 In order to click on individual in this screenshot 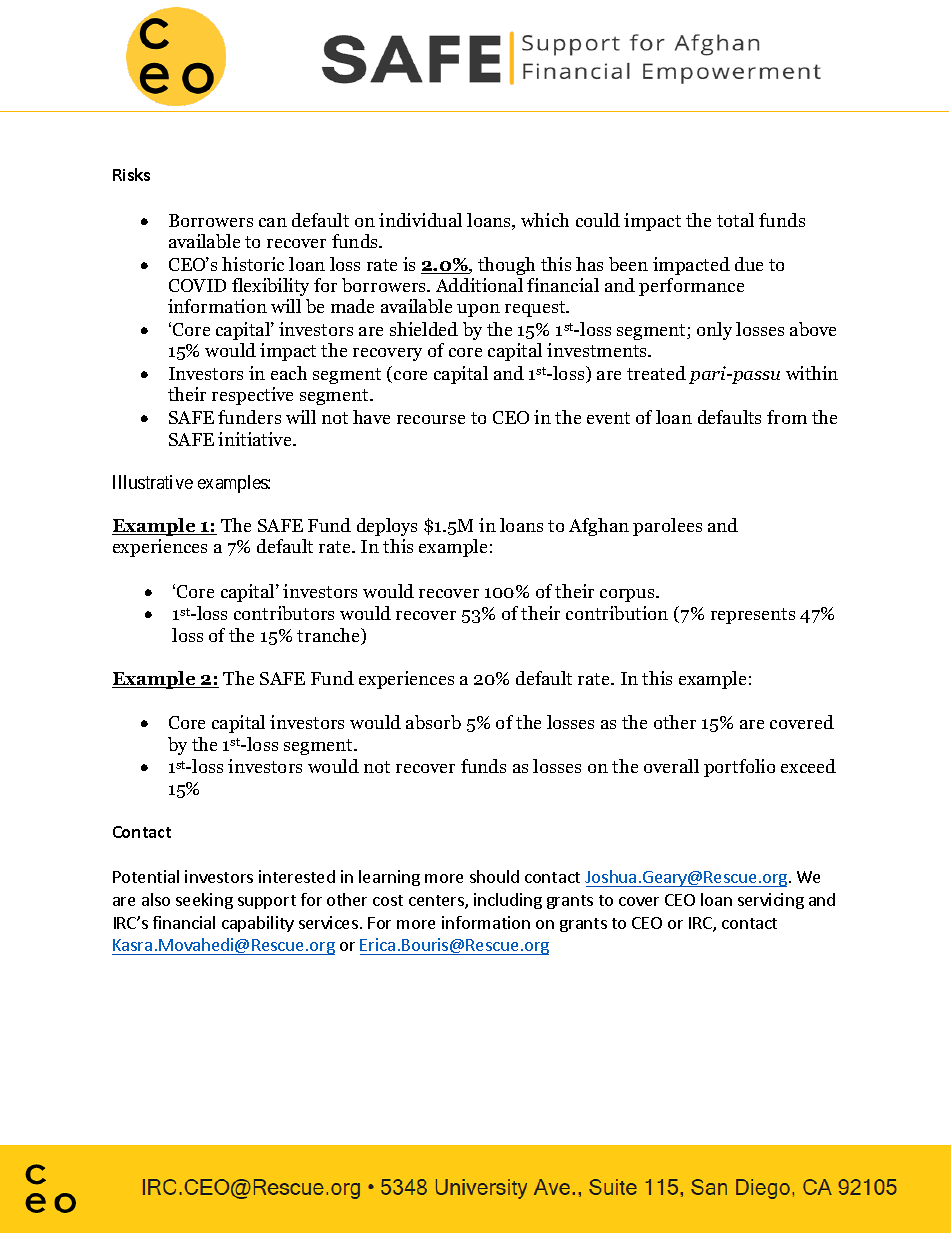, I will do `click(420, 220)`.
